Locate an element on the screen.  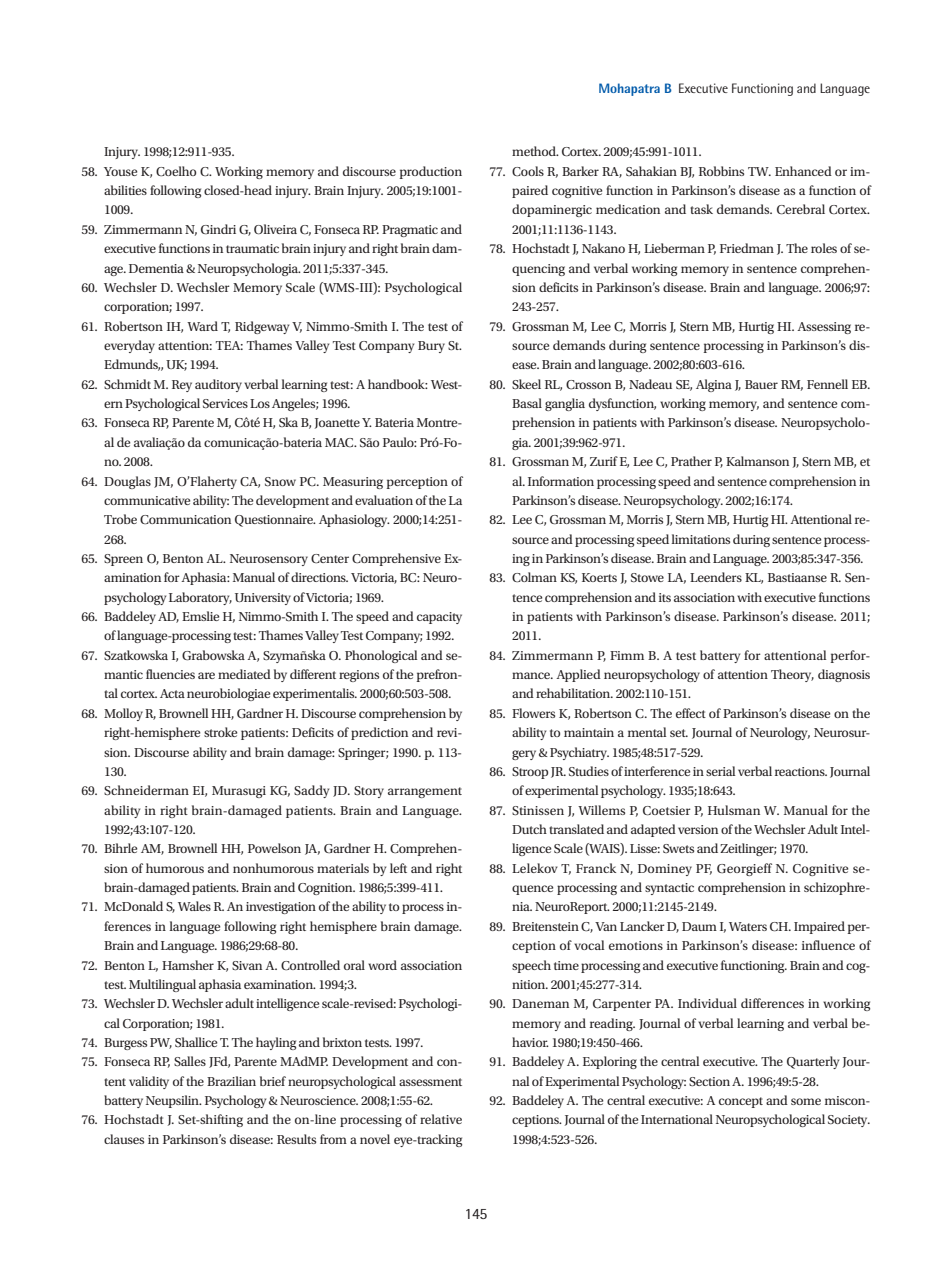
Coelho is located at coordinates (176, 171).
